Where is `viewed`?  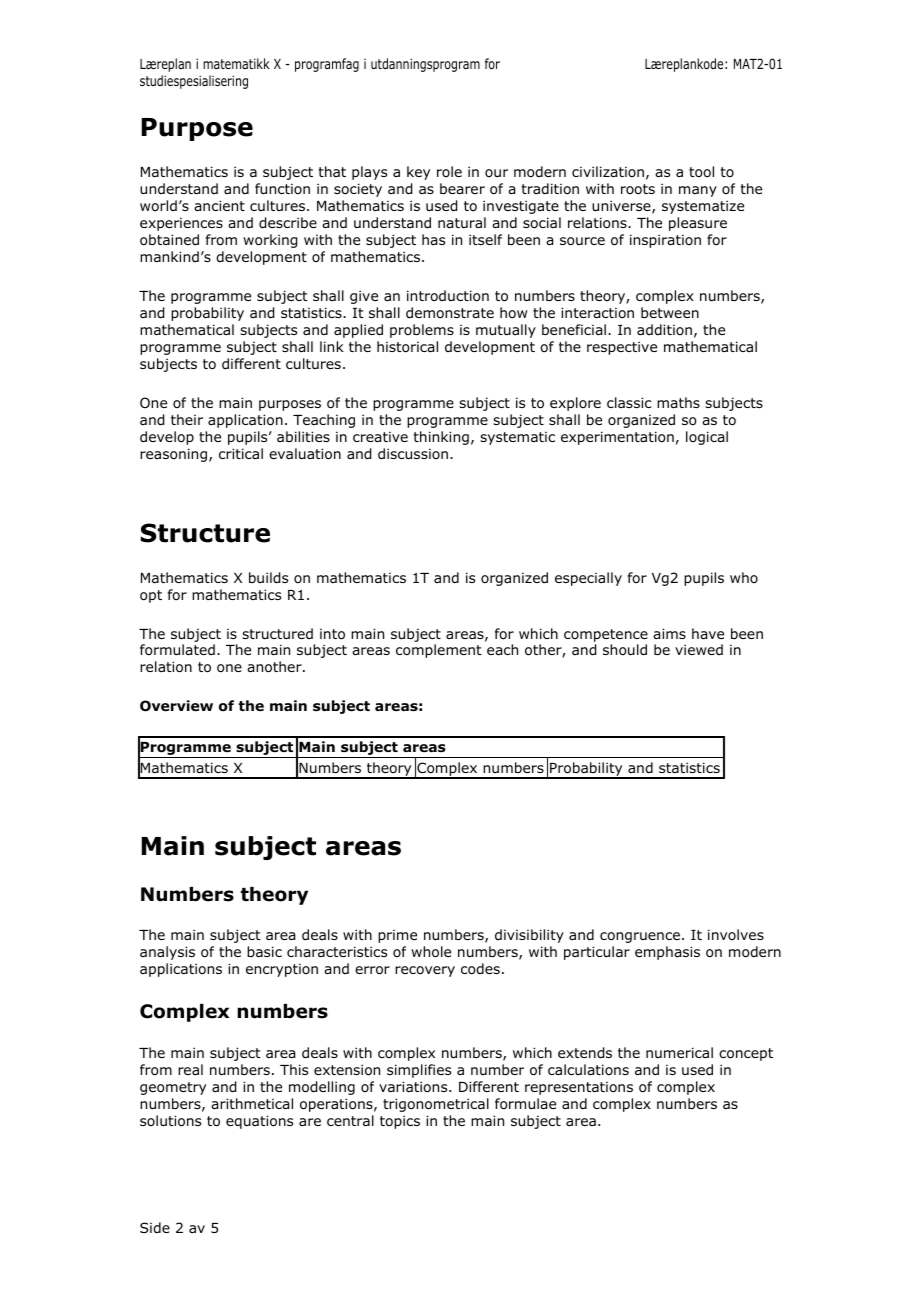
viewed is located at coordinates (699, 649).
